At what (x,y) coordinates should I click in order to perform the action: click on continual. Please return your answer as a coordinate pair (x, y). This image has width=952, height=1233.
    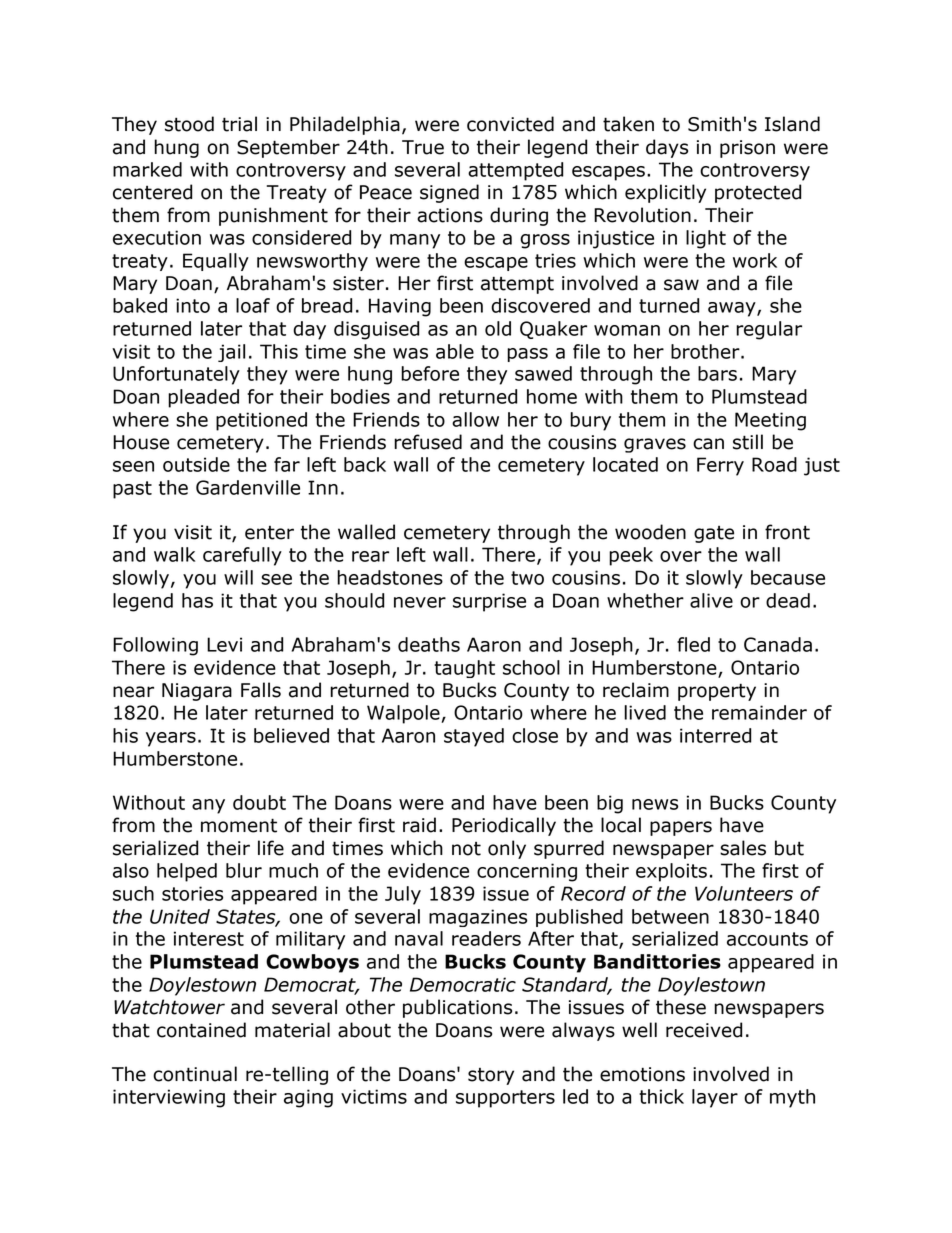
    Looking at the image, I should click on (195, 1074).
